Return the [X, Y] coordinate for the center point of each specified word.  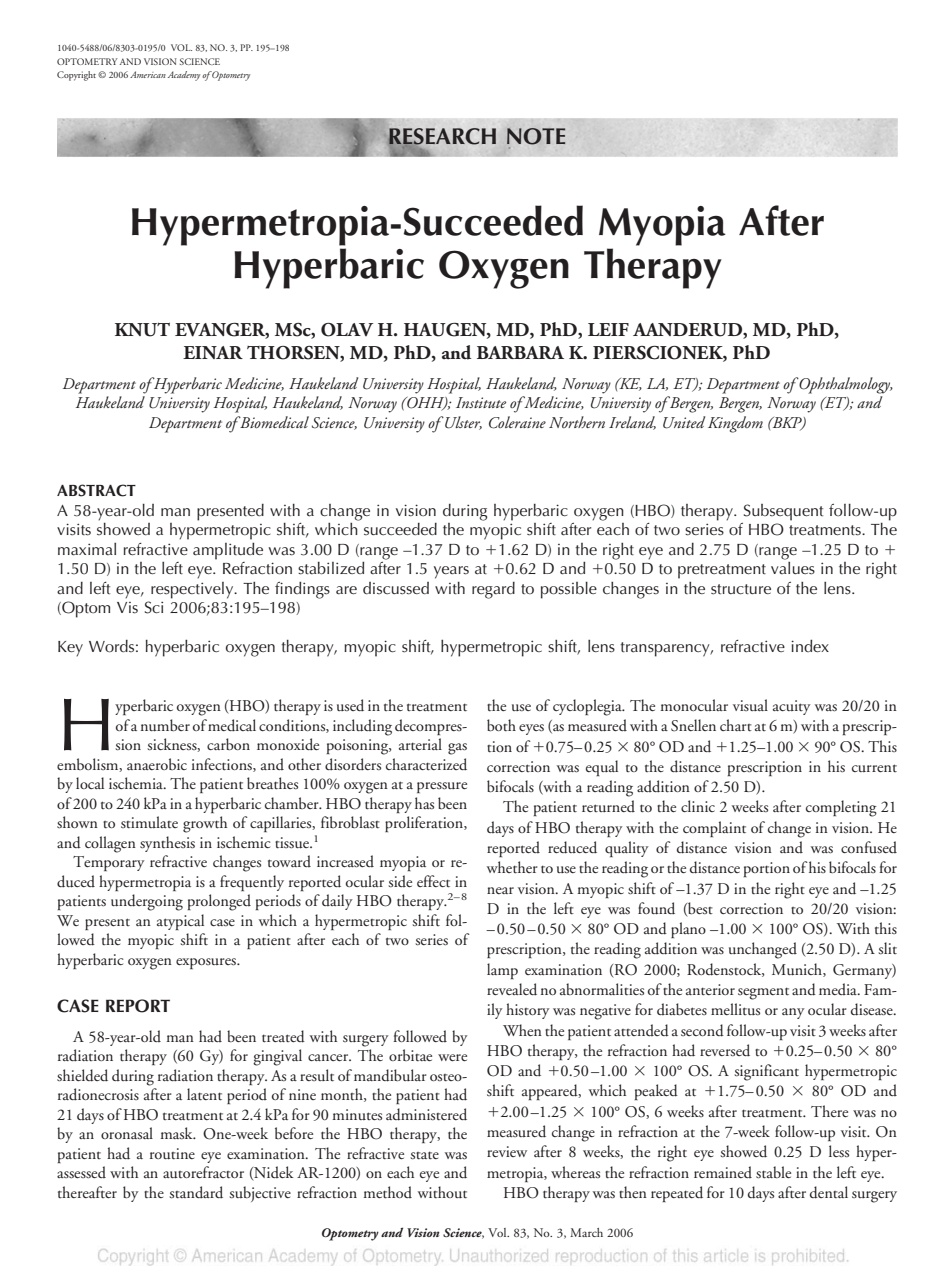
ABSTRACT [96, 490]
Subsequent [783, 512]
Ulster [462, 423]
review [507, 1151]
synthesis [167, 844]
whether [512, 867]
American [148, 74]
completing [841, 808]
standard [196, 1192]
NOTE [536, 136]
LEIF [608, 329]
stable [773, 1172]
